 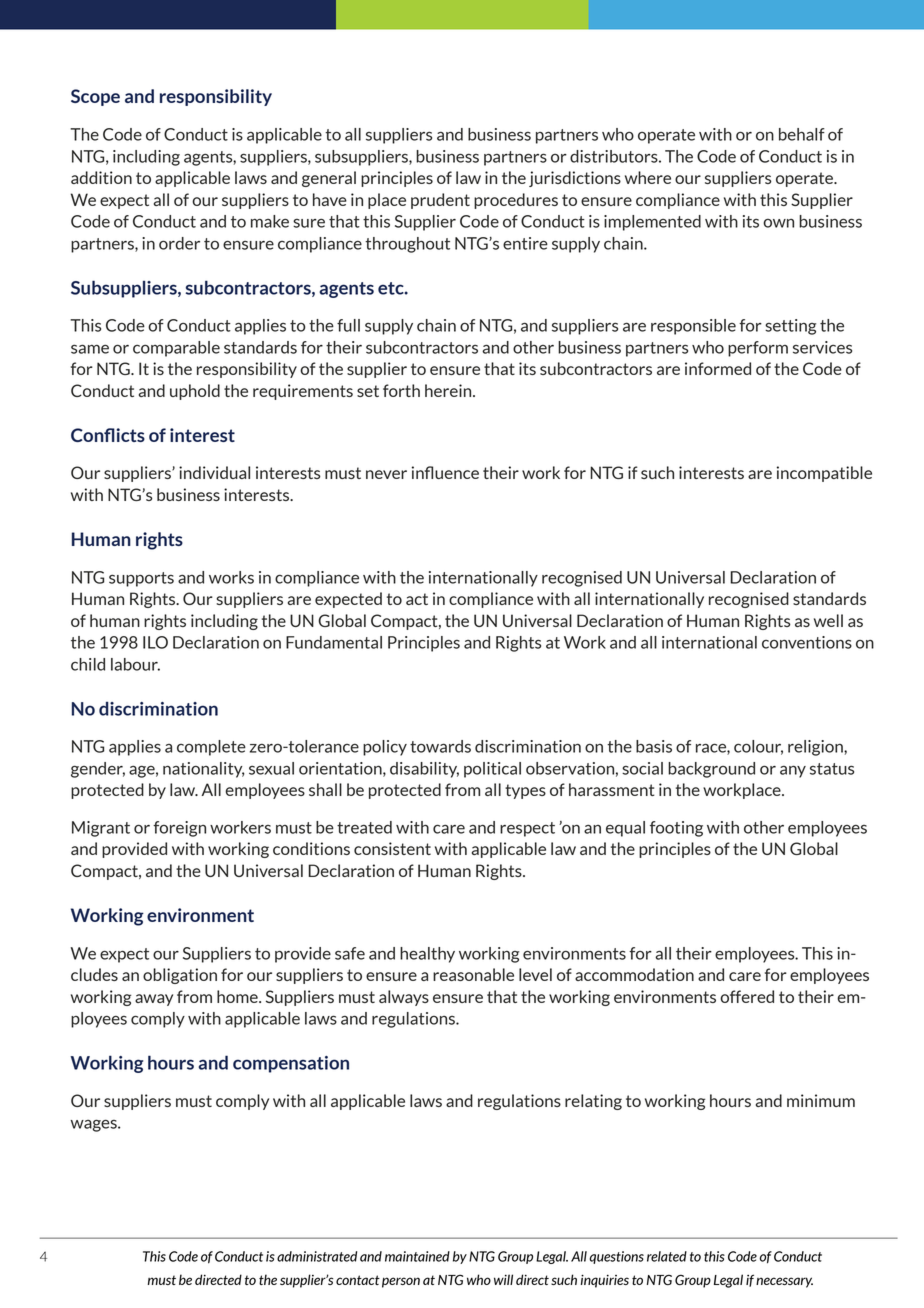 What do you see at coordinates (155, 642) in the image?
I see `ILO` at bounding box center [155, 642].
